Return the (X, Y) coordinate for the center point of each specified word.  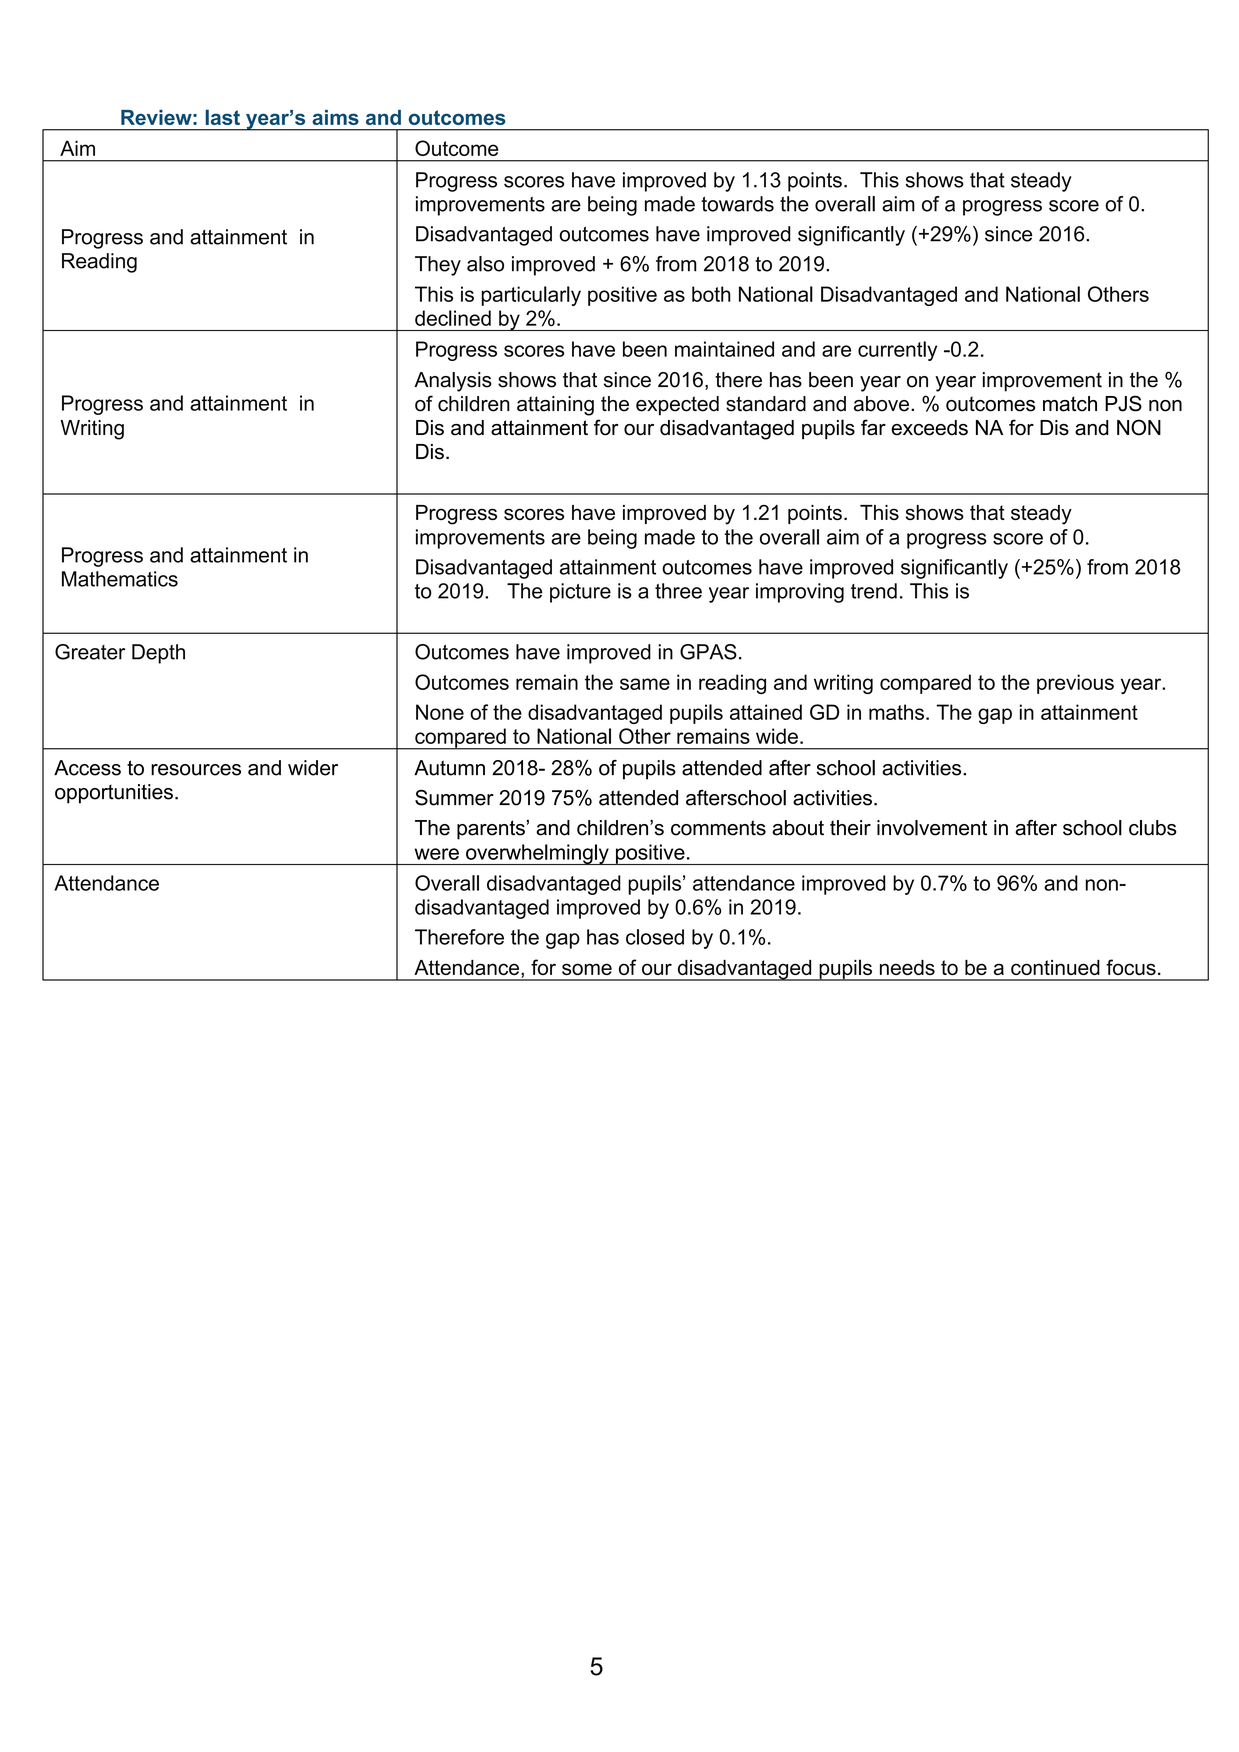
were (436, 854)
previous (1075, 684)
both (711, 294)
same (645, 684)
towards (737, 204)
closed (655, 937)
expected (677, 406)
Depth (158, 654)
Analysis (453, 382)
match (1070, 404)
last (222, 117)
